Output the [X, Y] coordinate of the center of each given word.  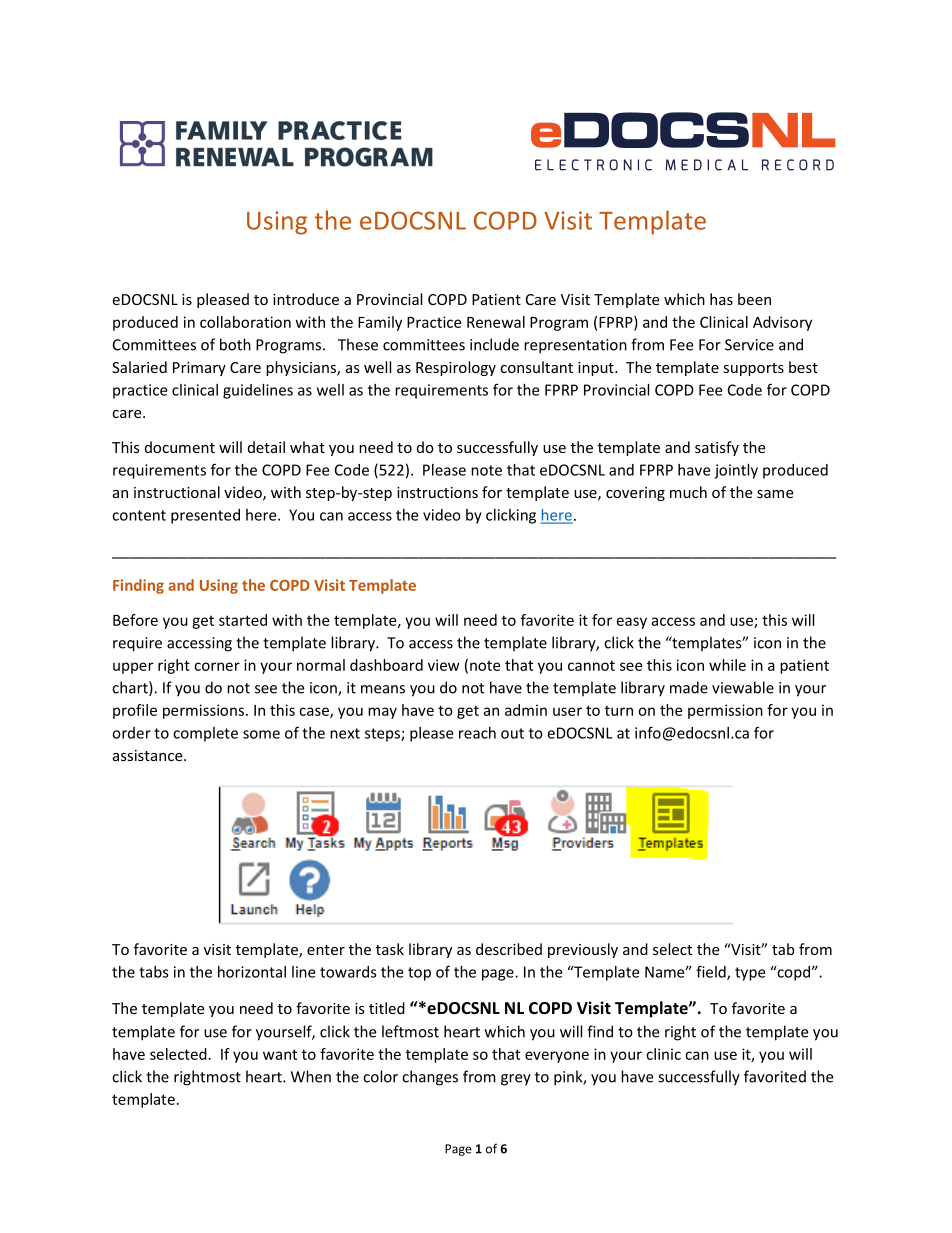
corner [217, 666]
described [509, 949]
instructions [437, 492]
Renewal [496, 322]
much [688, 492]
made [689, 687]
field [712, 972]
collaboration [245, 322]
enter [326, 950]
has [721, 299]
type [750, 974]
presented [205, 516]
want [280, 1054]
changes [430, 1078]
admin [526, 710]
